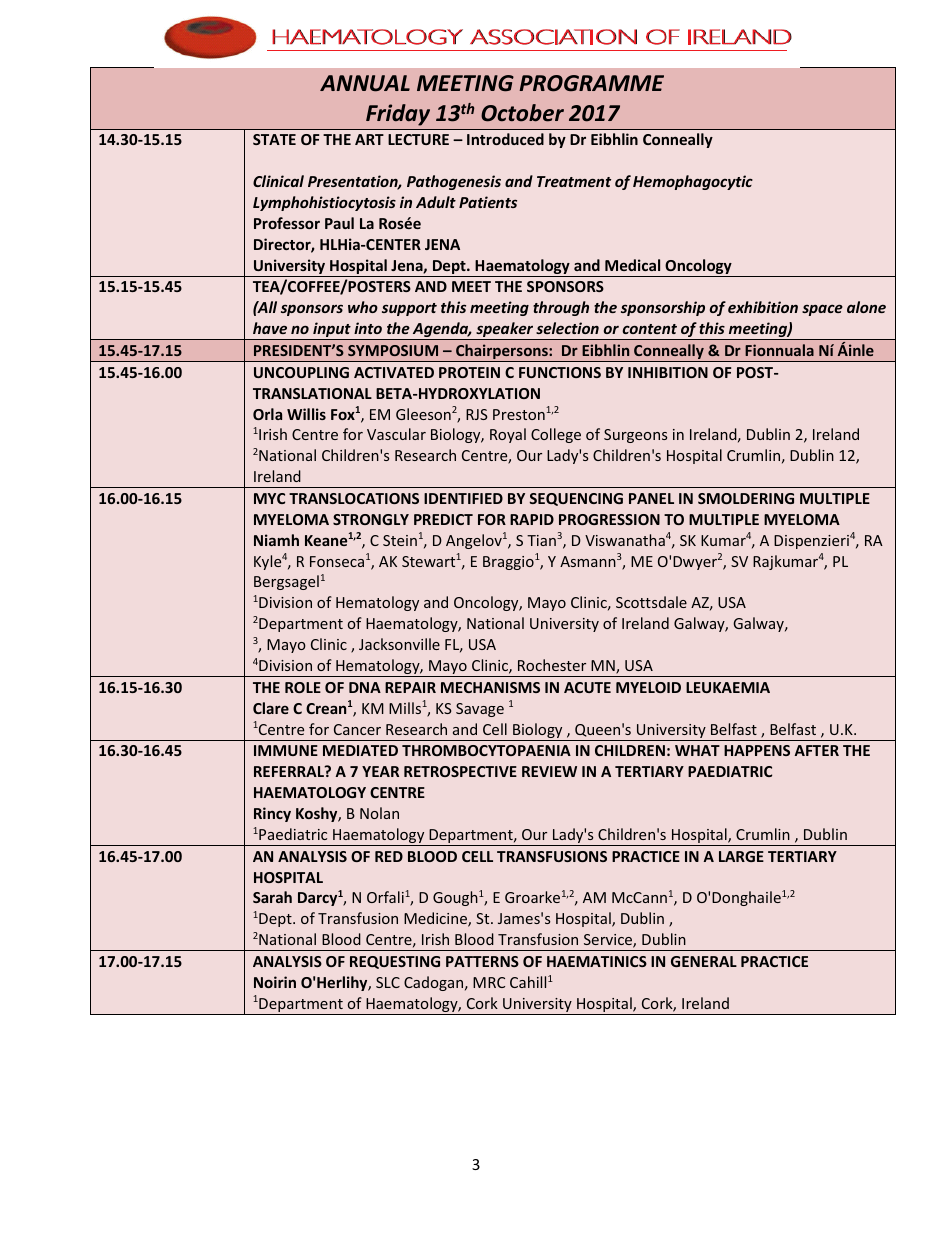 The width and height of the page is (952, 1233). I want to click on Treatment, so click(574, 181).
